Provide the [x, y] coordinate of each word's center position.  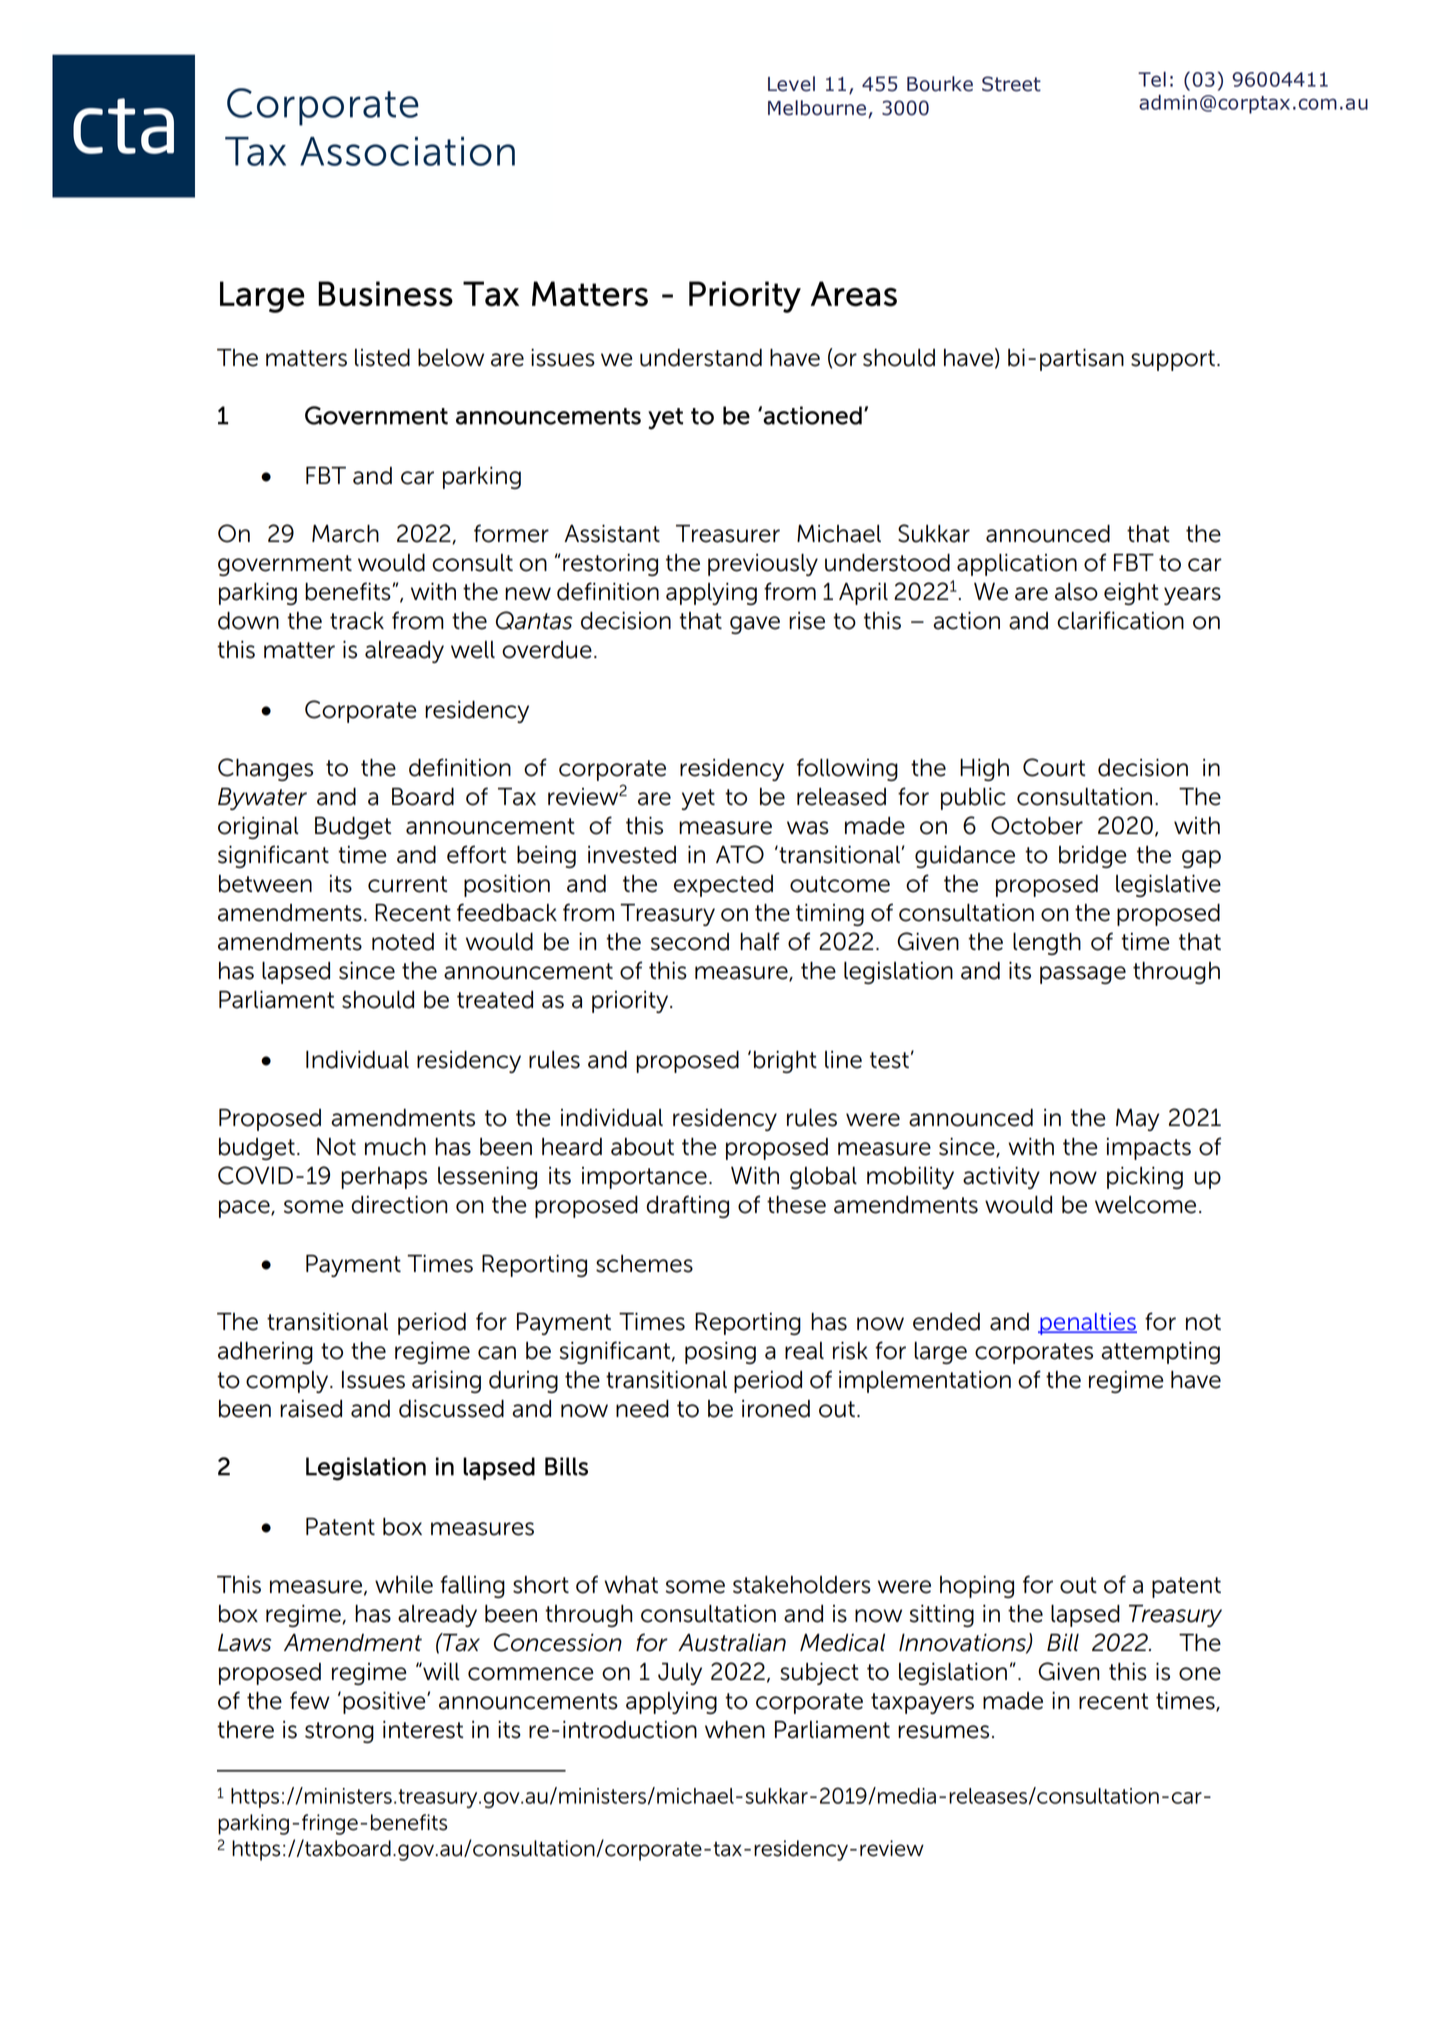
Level [791, 84]
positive [385, 1702]
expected [723, 886]
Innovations [963, 1643]
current [407, 884]
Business [385, 294]
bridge [1092, 857]
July [680, 1674]
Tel [1152, 79]
